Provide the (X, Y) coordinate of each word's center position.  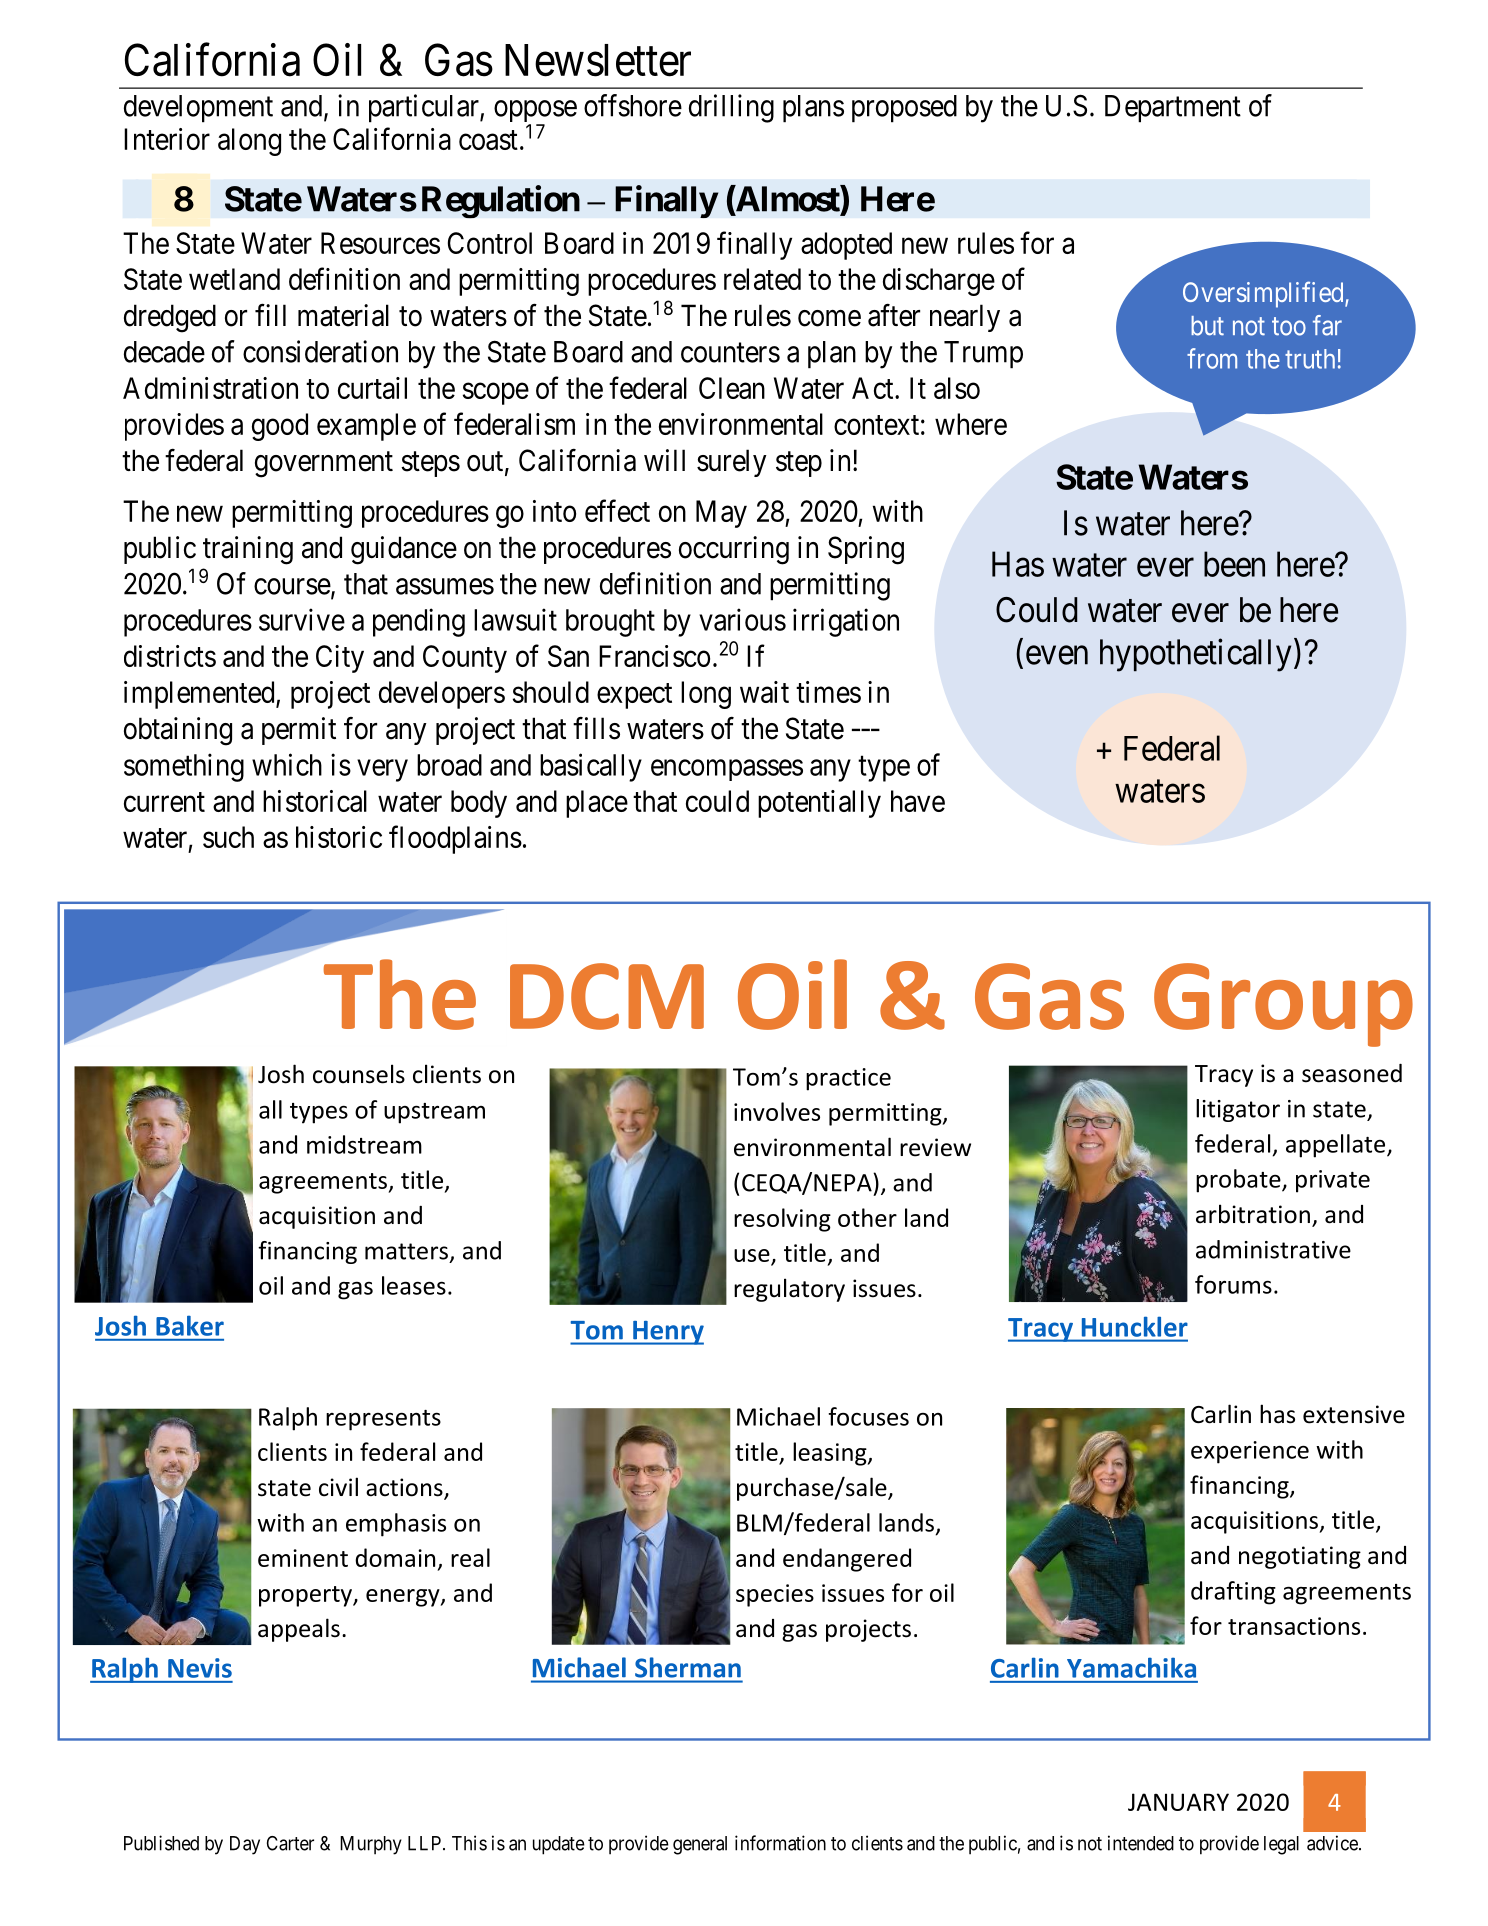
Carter (290, 1843)
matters (406, 1251)
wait (764, 692)
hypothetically (1195, 655)
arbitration (1253, 1214)
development (198, 109)
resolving (782, 1220)
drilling (731, 108)
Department (1173, 109)
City (340, 659)
